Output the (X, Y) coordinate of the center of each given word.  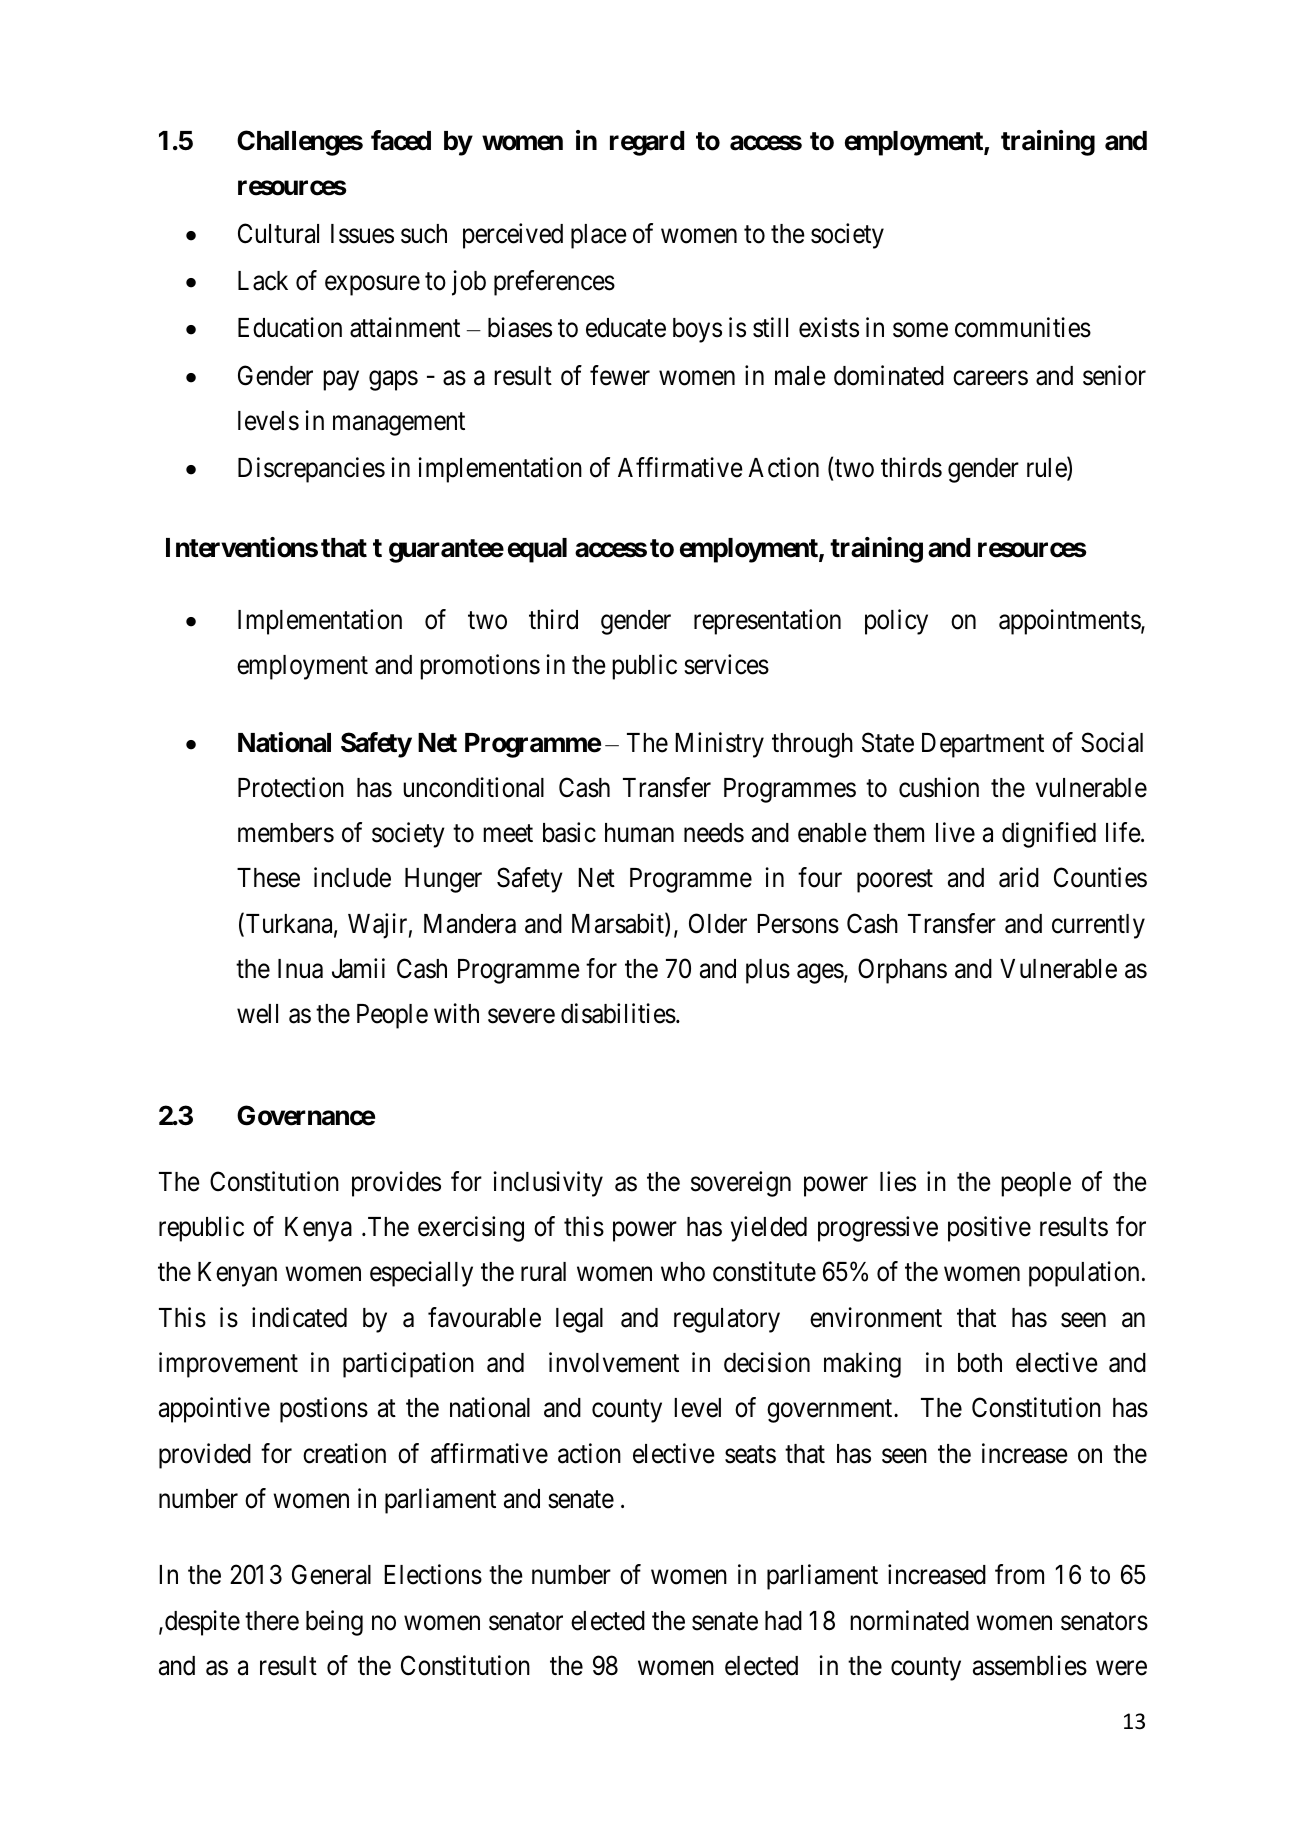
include (352, 877)
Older (718, 923)
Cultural (278, 233)
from (1019, 1574)
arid (1019, 877)
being (334, 1623)
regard (647, 143)
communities (1023, 327)
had (783, 1621)
